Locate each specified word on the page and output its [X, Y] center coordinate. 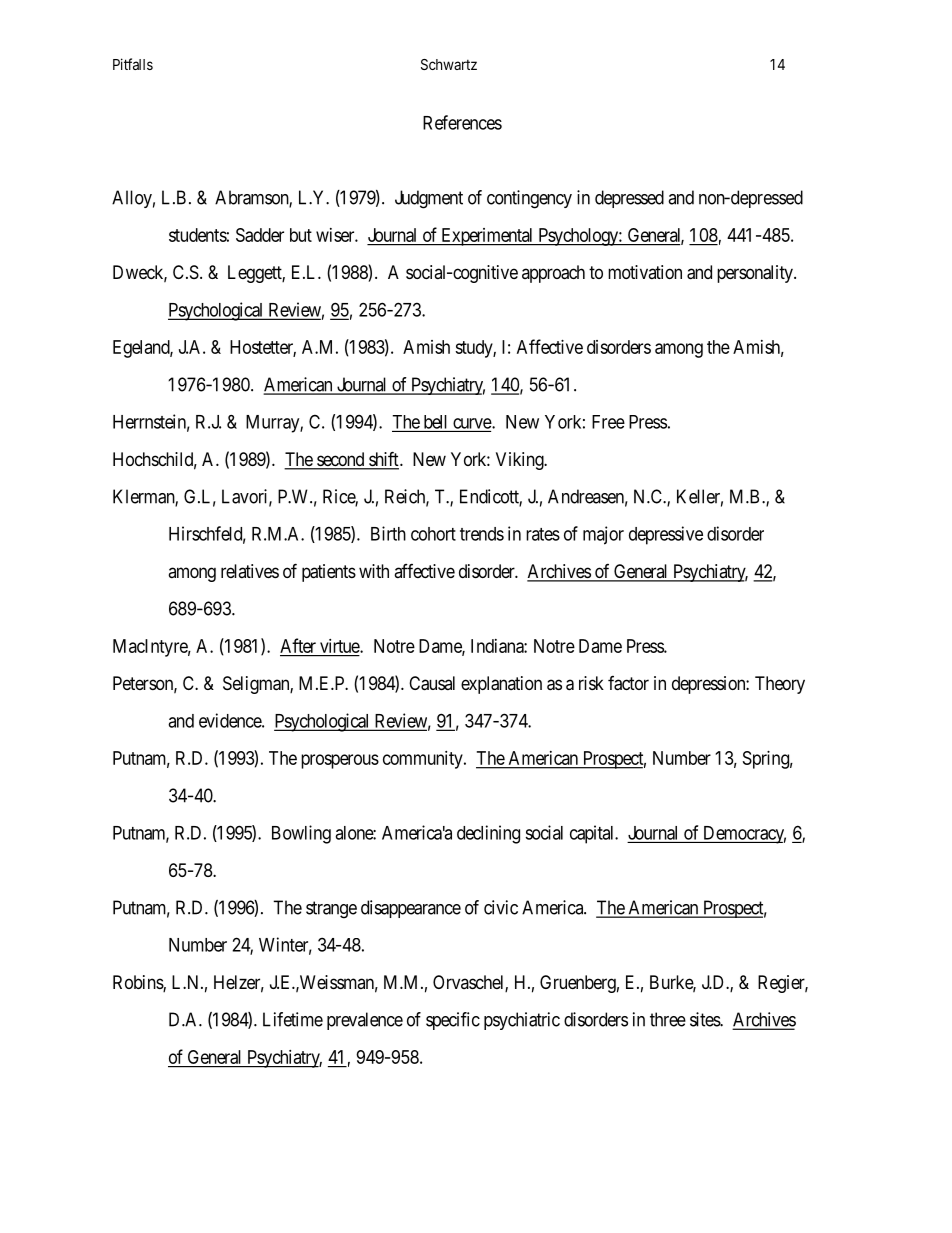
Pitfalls [133, 64]
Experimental [487, 237]
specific [453, 1021]
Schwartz [449, 64]
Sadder [260, 235]
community [424, 760]
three [668, 1019]
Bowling [301, 834]
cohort [433, 534]
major [603, 535]
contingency [529, 199]
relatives [250, 571]
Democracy [743, 835]
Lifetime [293, 1019]
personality [756, 274]
